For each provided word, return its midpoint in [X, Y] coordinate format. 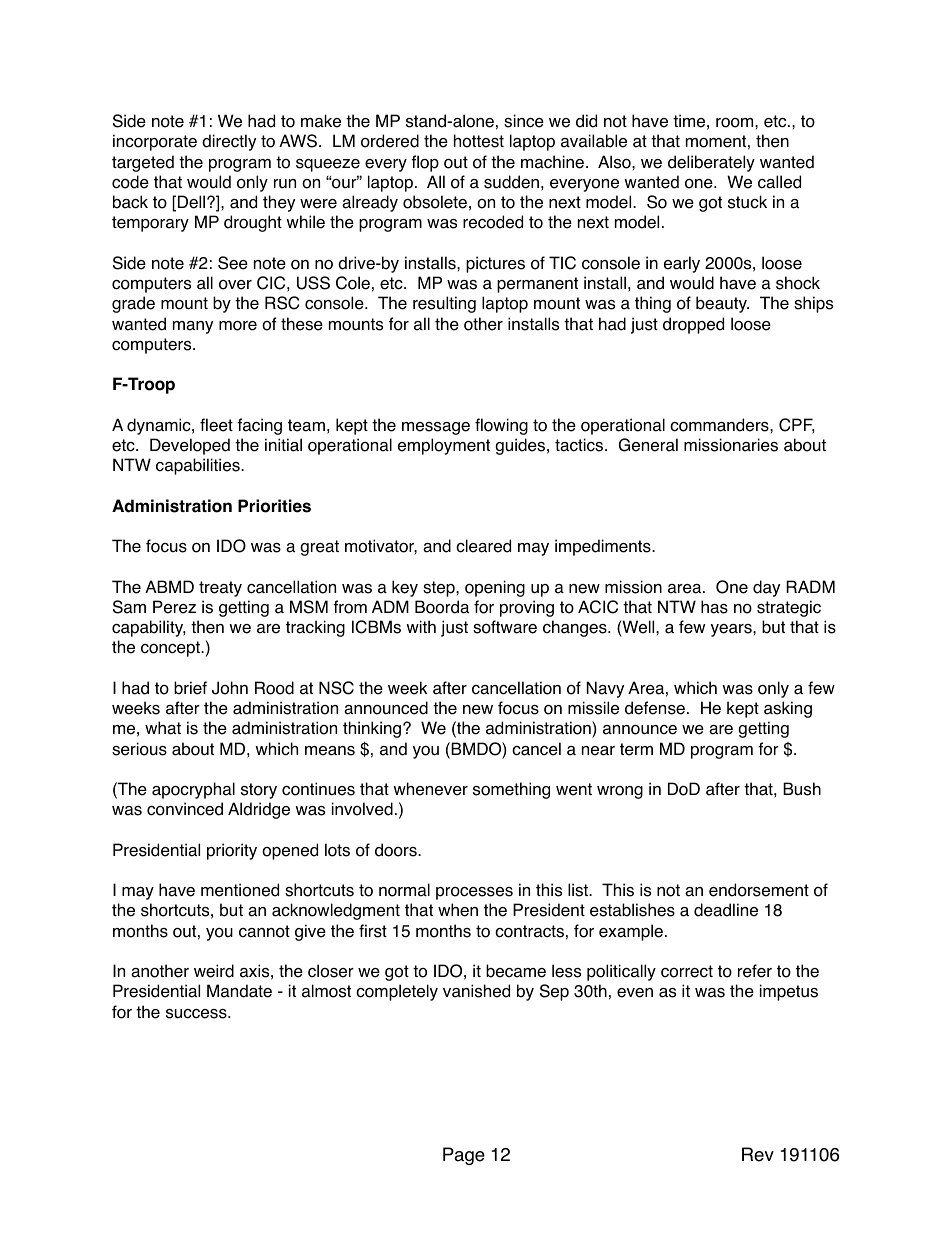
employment [444, 446]
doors [397, 850]
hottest [479, 141]
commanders [720, 425]
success [197, 1014]
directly [229, 142]
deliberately [711, 163]
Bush [802, 789]
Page [464, 1156]
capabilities [199, 466]
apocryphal [193, 790]
